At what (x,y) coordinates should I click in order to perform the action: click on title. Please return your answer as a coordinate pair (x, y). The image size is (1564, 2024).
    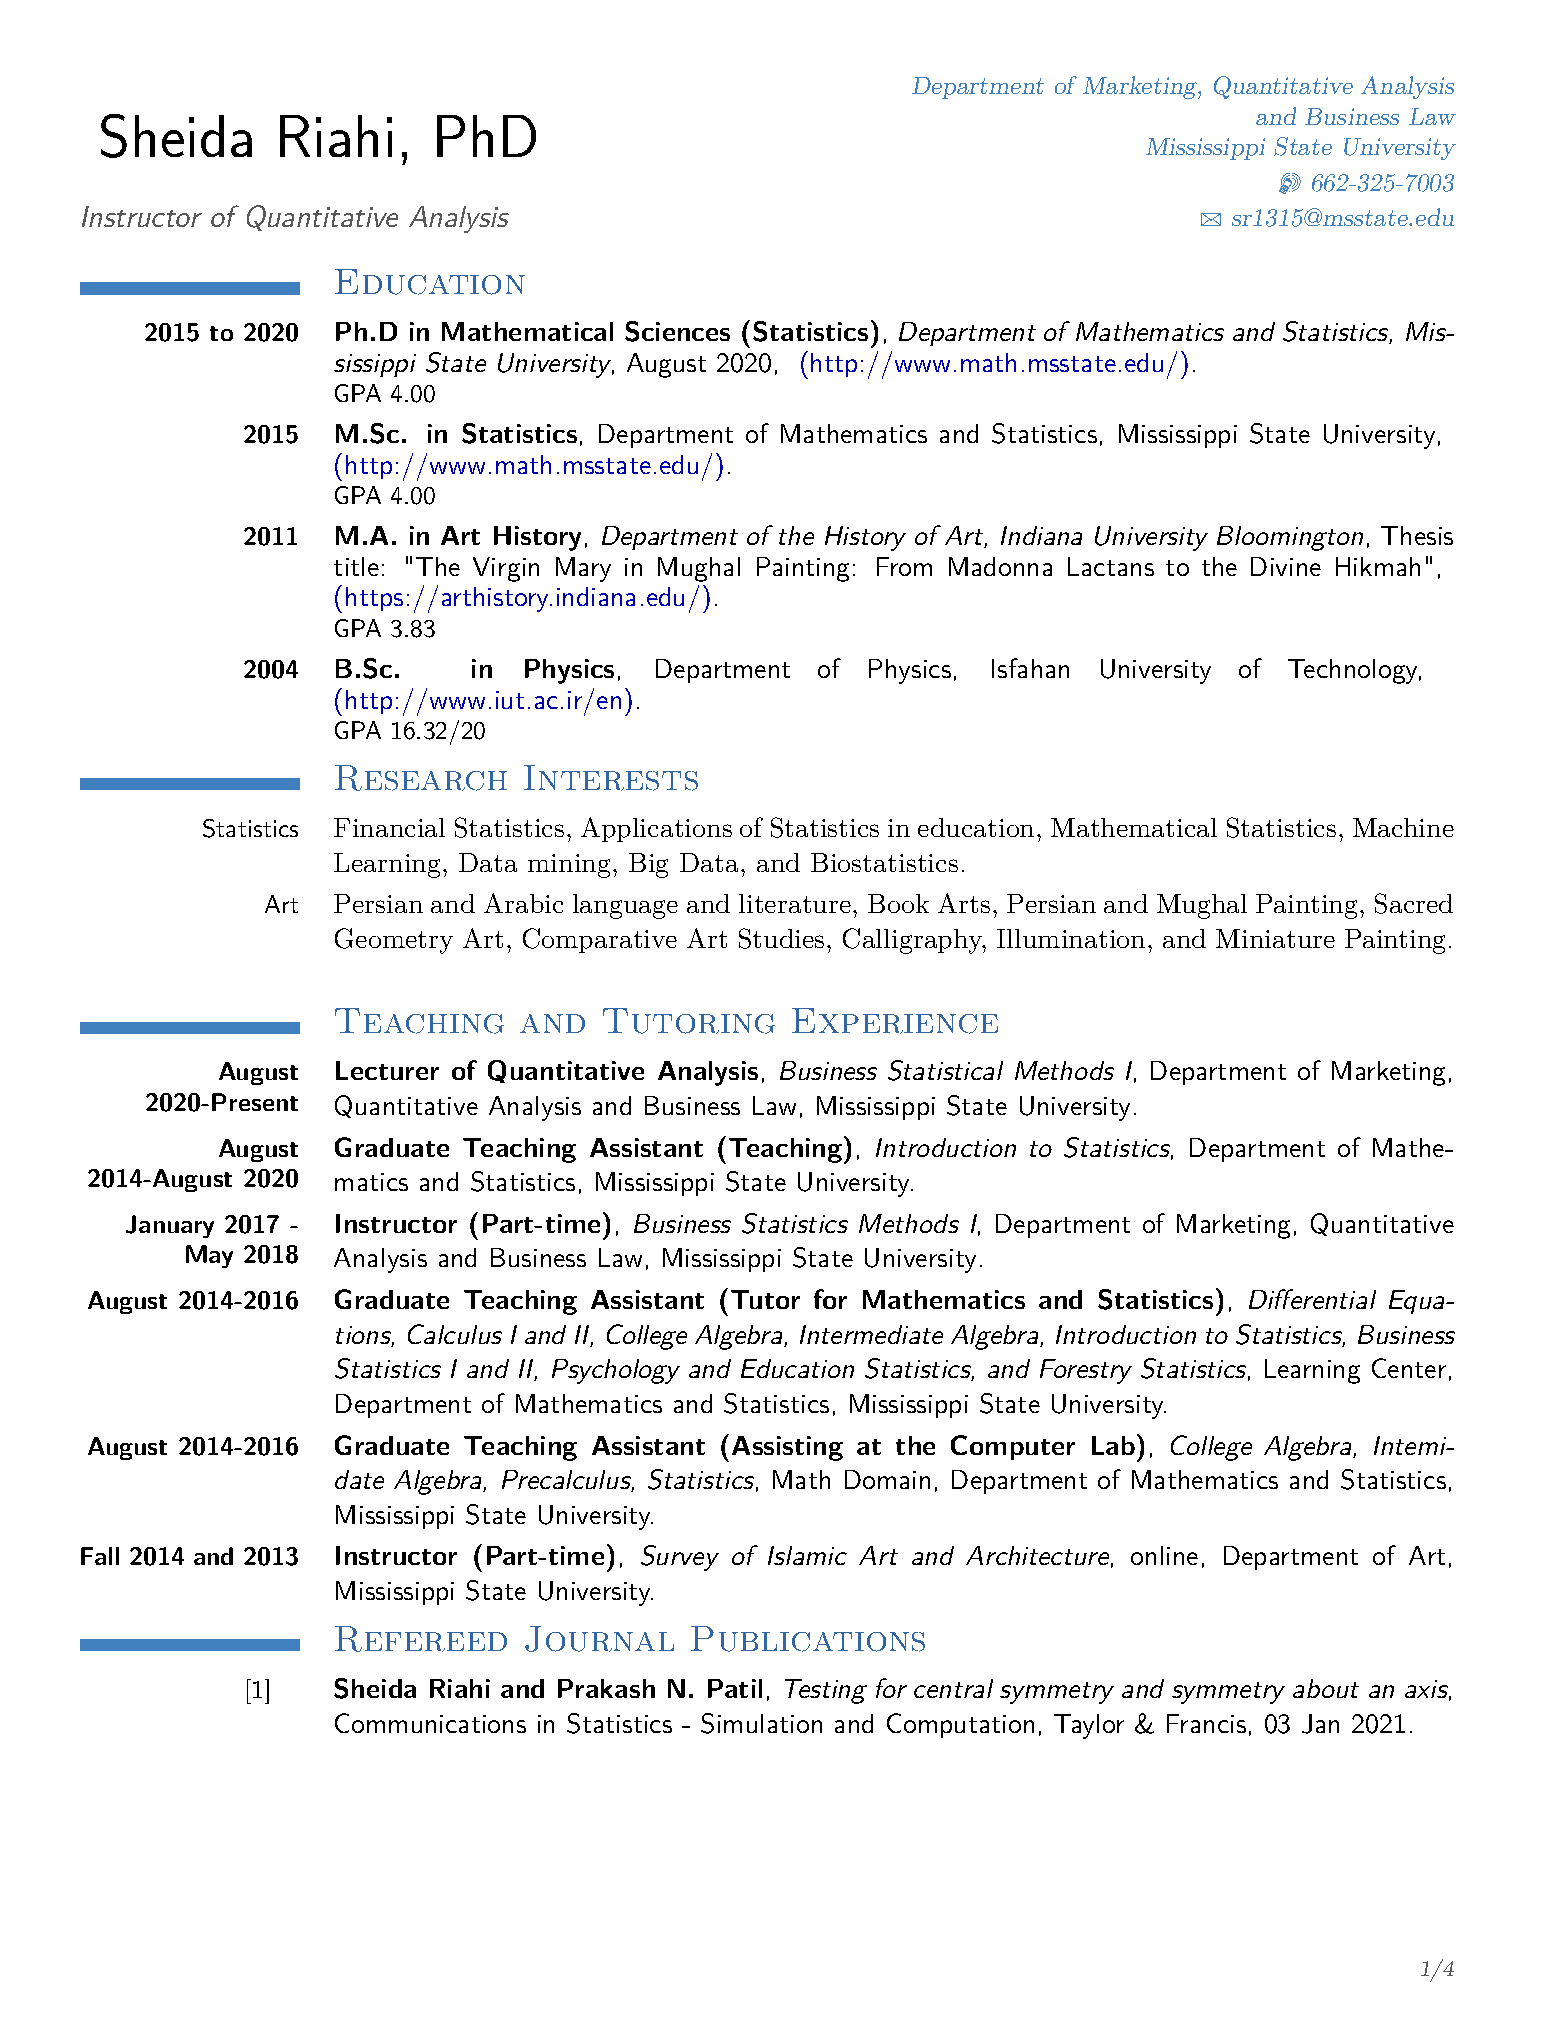
    Looking at the image, I should click on (356, 566).
